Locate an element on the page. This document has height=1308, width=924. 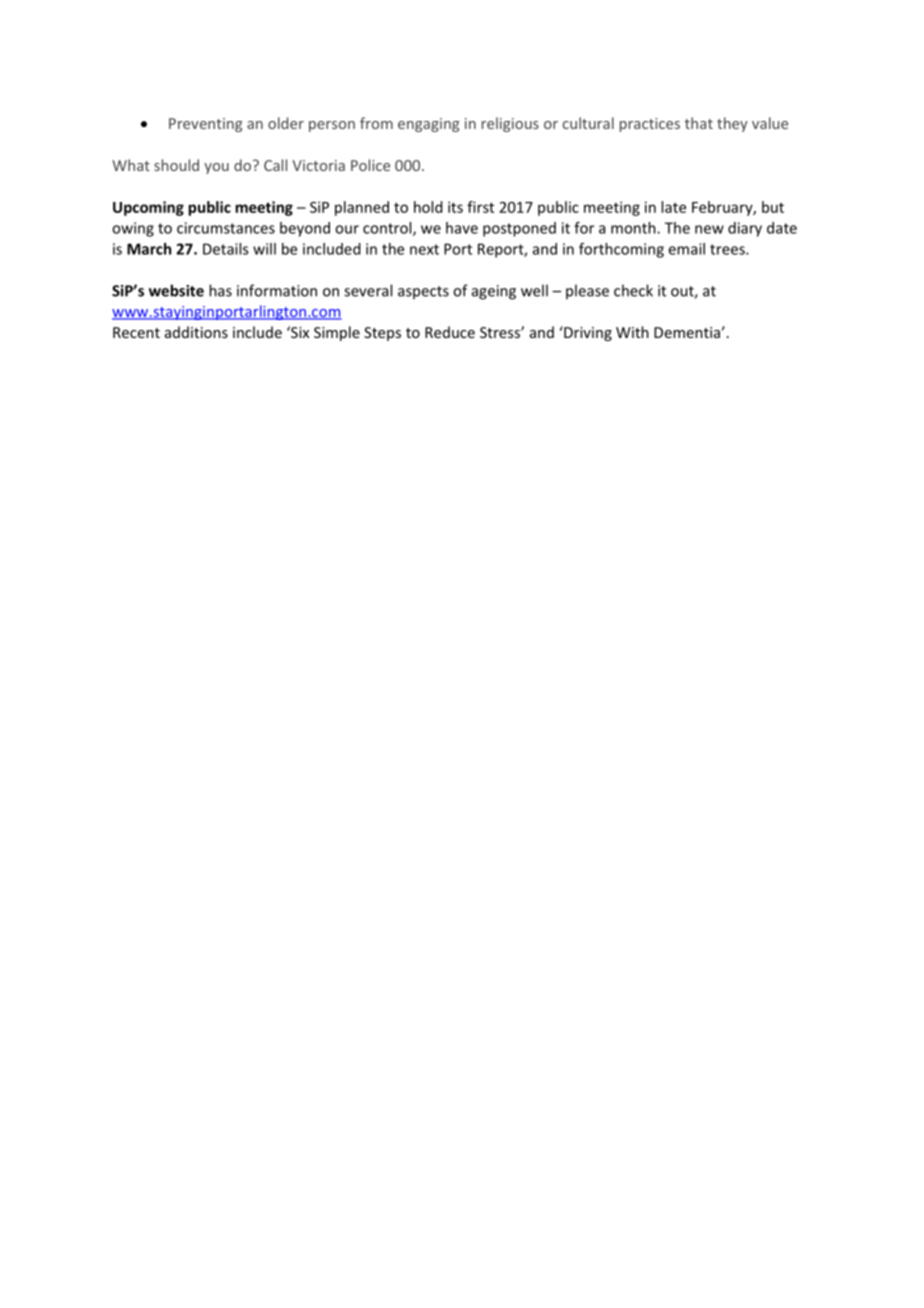
has is located at coordinates (220, 290).
